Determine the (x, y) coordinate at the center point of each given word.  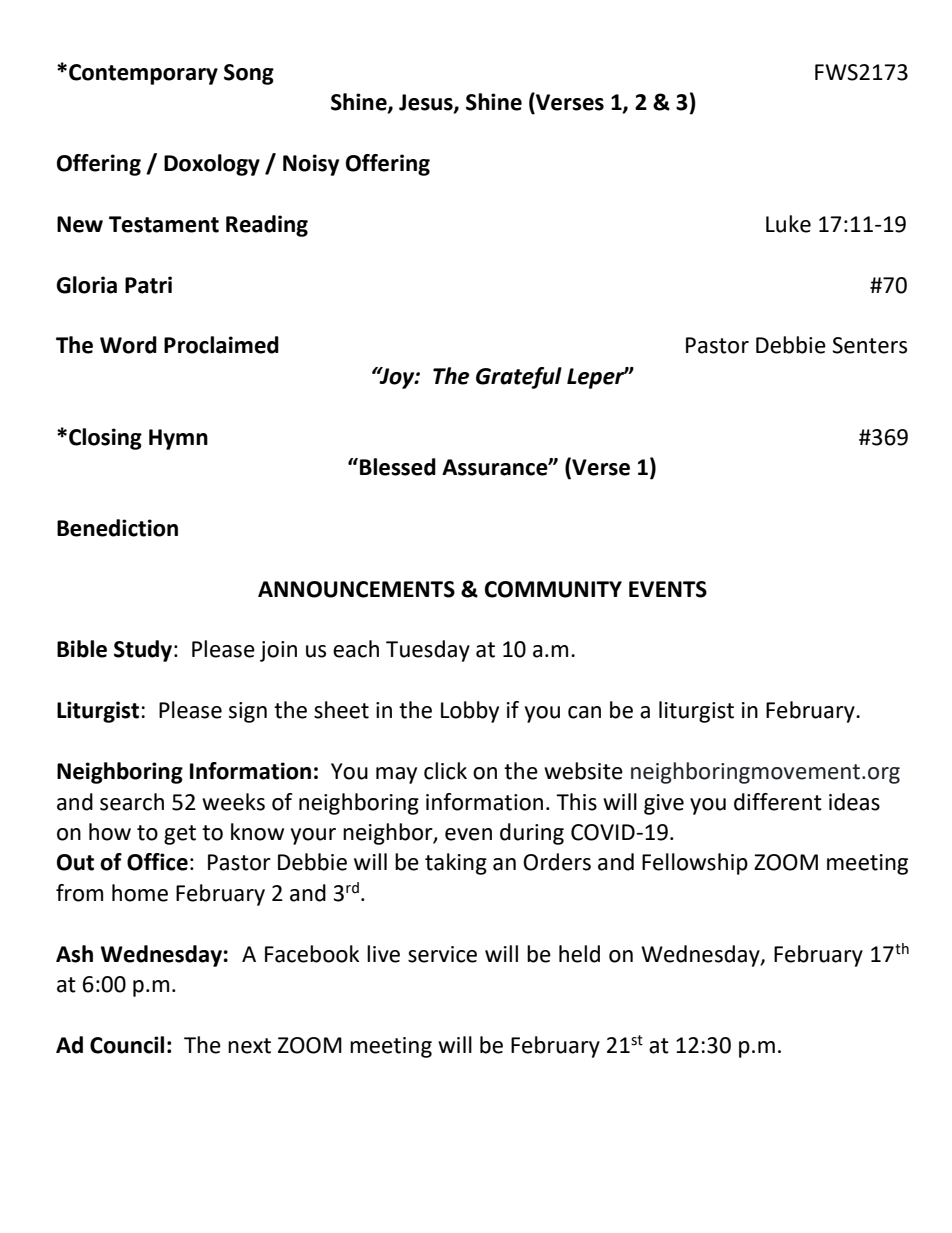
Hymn (178, 439)
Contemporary (143, 74)
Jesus (427, 103)
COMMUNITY (553, 589)
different (778, 802)
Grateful (519, 378)
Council (127, 1045)
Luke (788, 224)
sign (248, 712)
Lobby (470, 712)
